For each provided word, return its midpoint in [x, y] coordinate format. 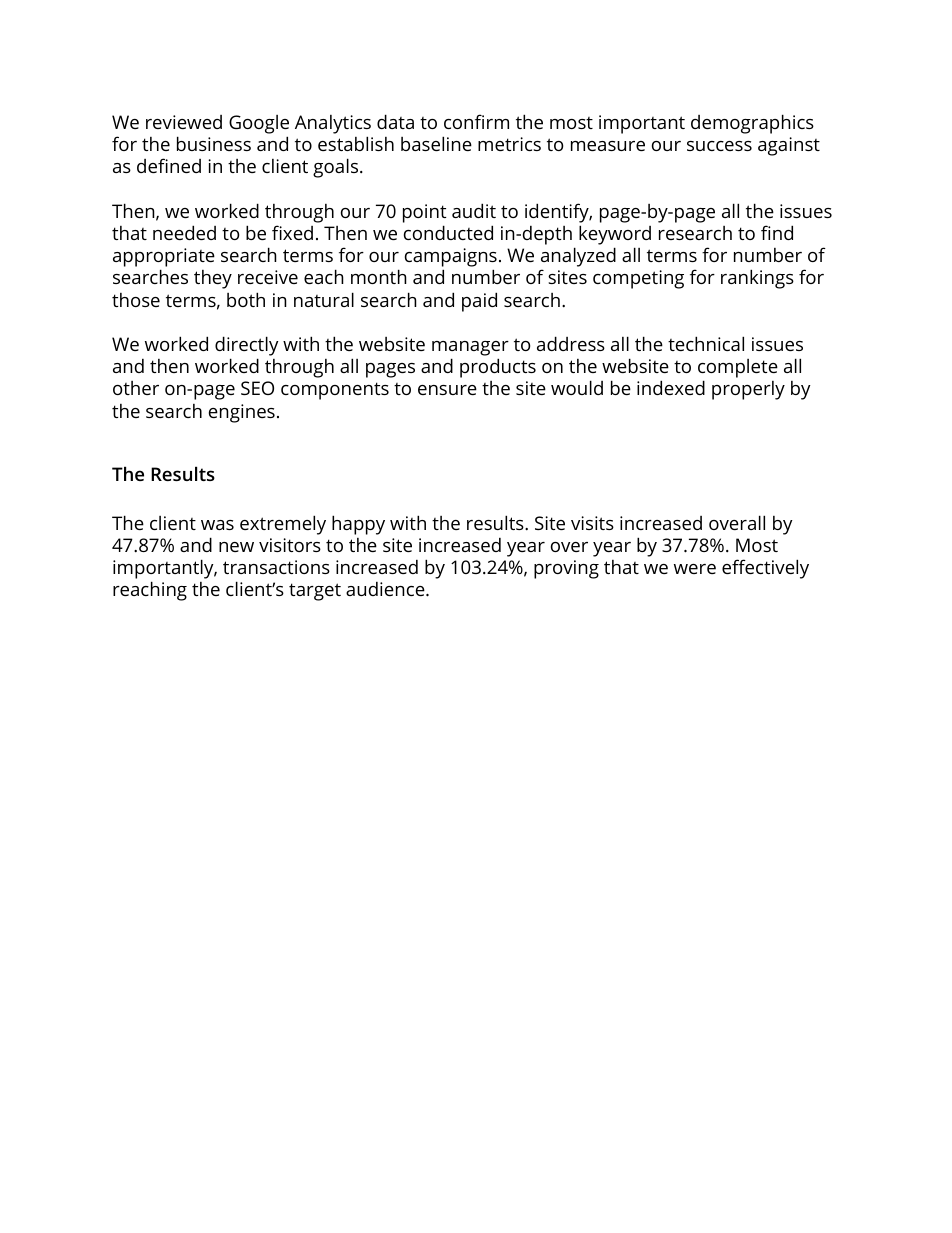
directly [247, 346]
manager [470, 348]
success [719, 146]
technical [706, 343]
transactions [276, 567]
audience [385, 589]
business [214, 143]
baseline [436, 143]
